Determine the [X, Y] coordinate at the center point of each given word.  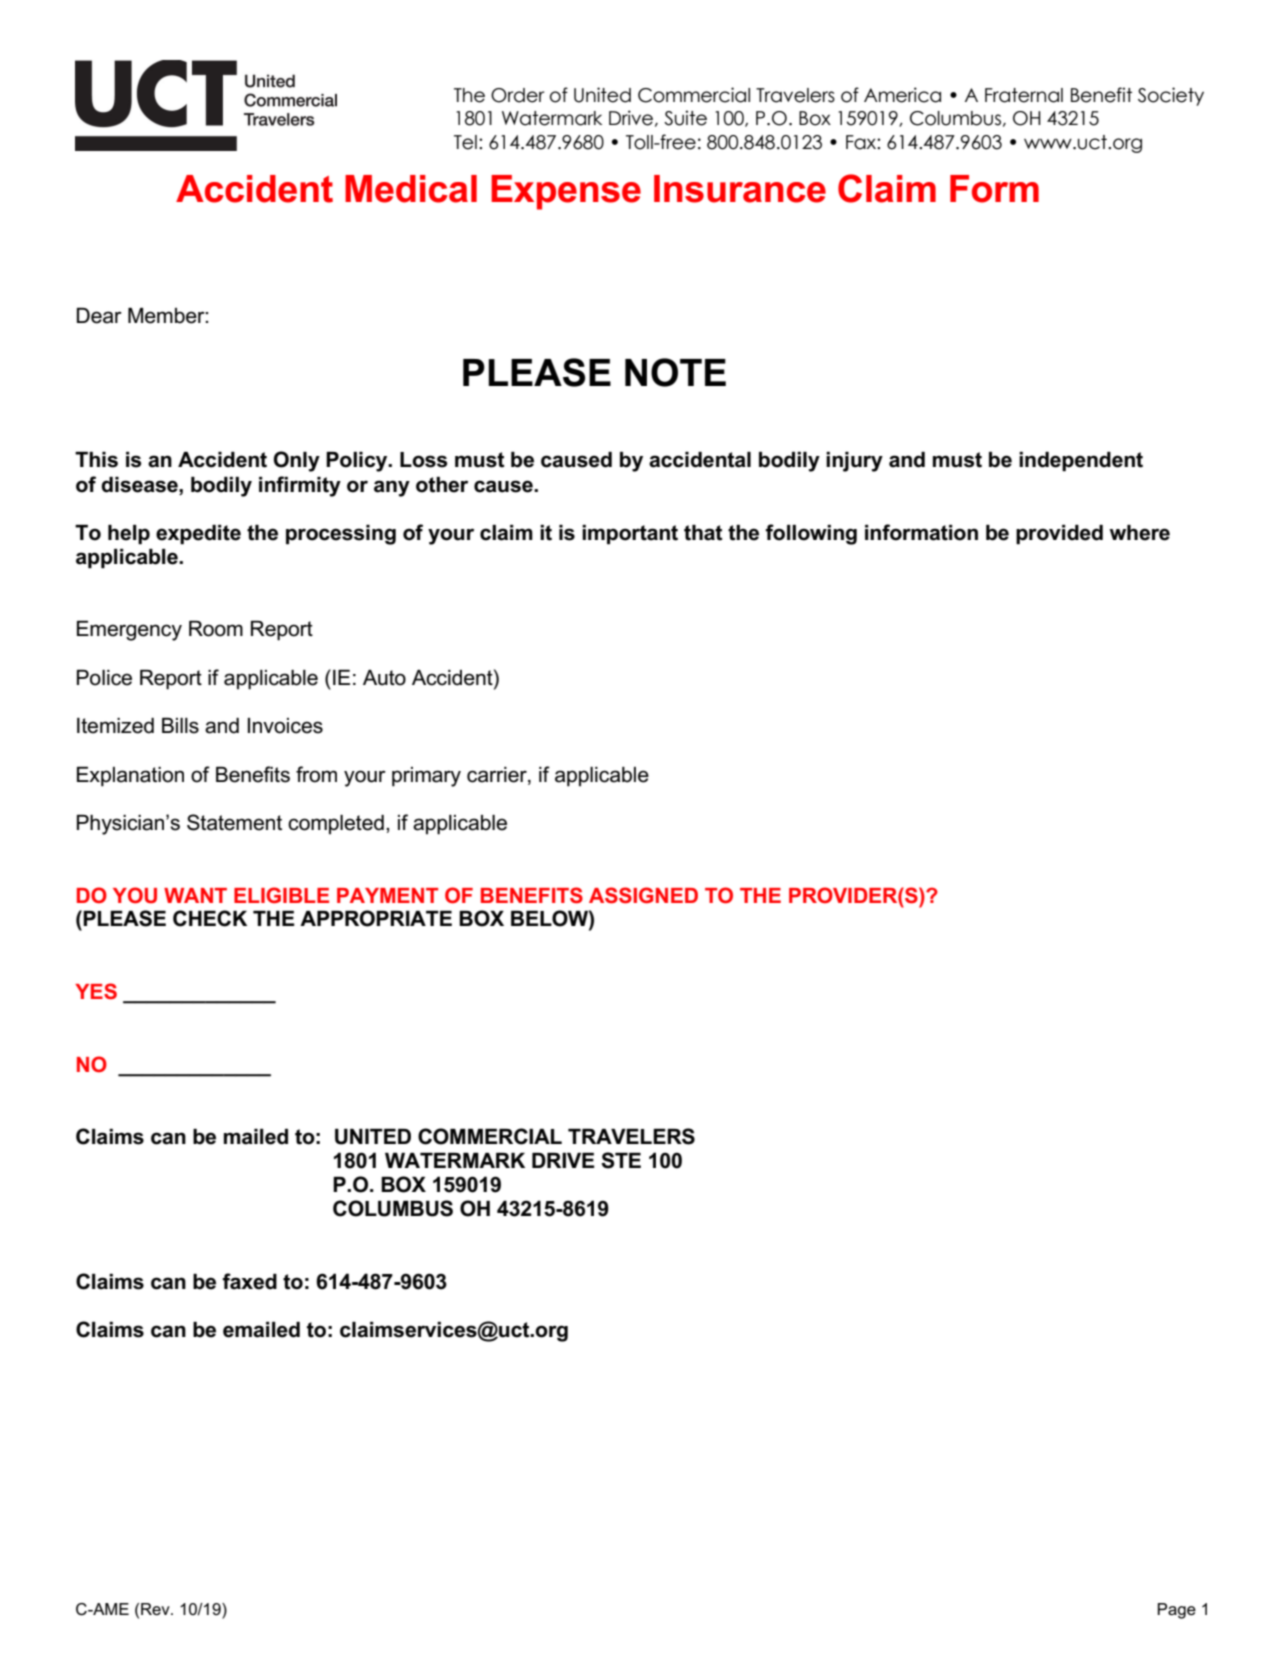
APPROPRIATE [376, 918]
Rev [156, 1609]
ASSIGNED [643, 895]
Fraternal [1024, 95]
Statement [234, 822]
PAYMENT [387, 895]
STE [621, 1160]
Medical [411, 189]
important [630, 535]
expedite [198, 535]
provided [1059, 535]
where [1139, 533]
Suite [685, 118]
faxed [249, 1281]
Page [1177, 1611]
